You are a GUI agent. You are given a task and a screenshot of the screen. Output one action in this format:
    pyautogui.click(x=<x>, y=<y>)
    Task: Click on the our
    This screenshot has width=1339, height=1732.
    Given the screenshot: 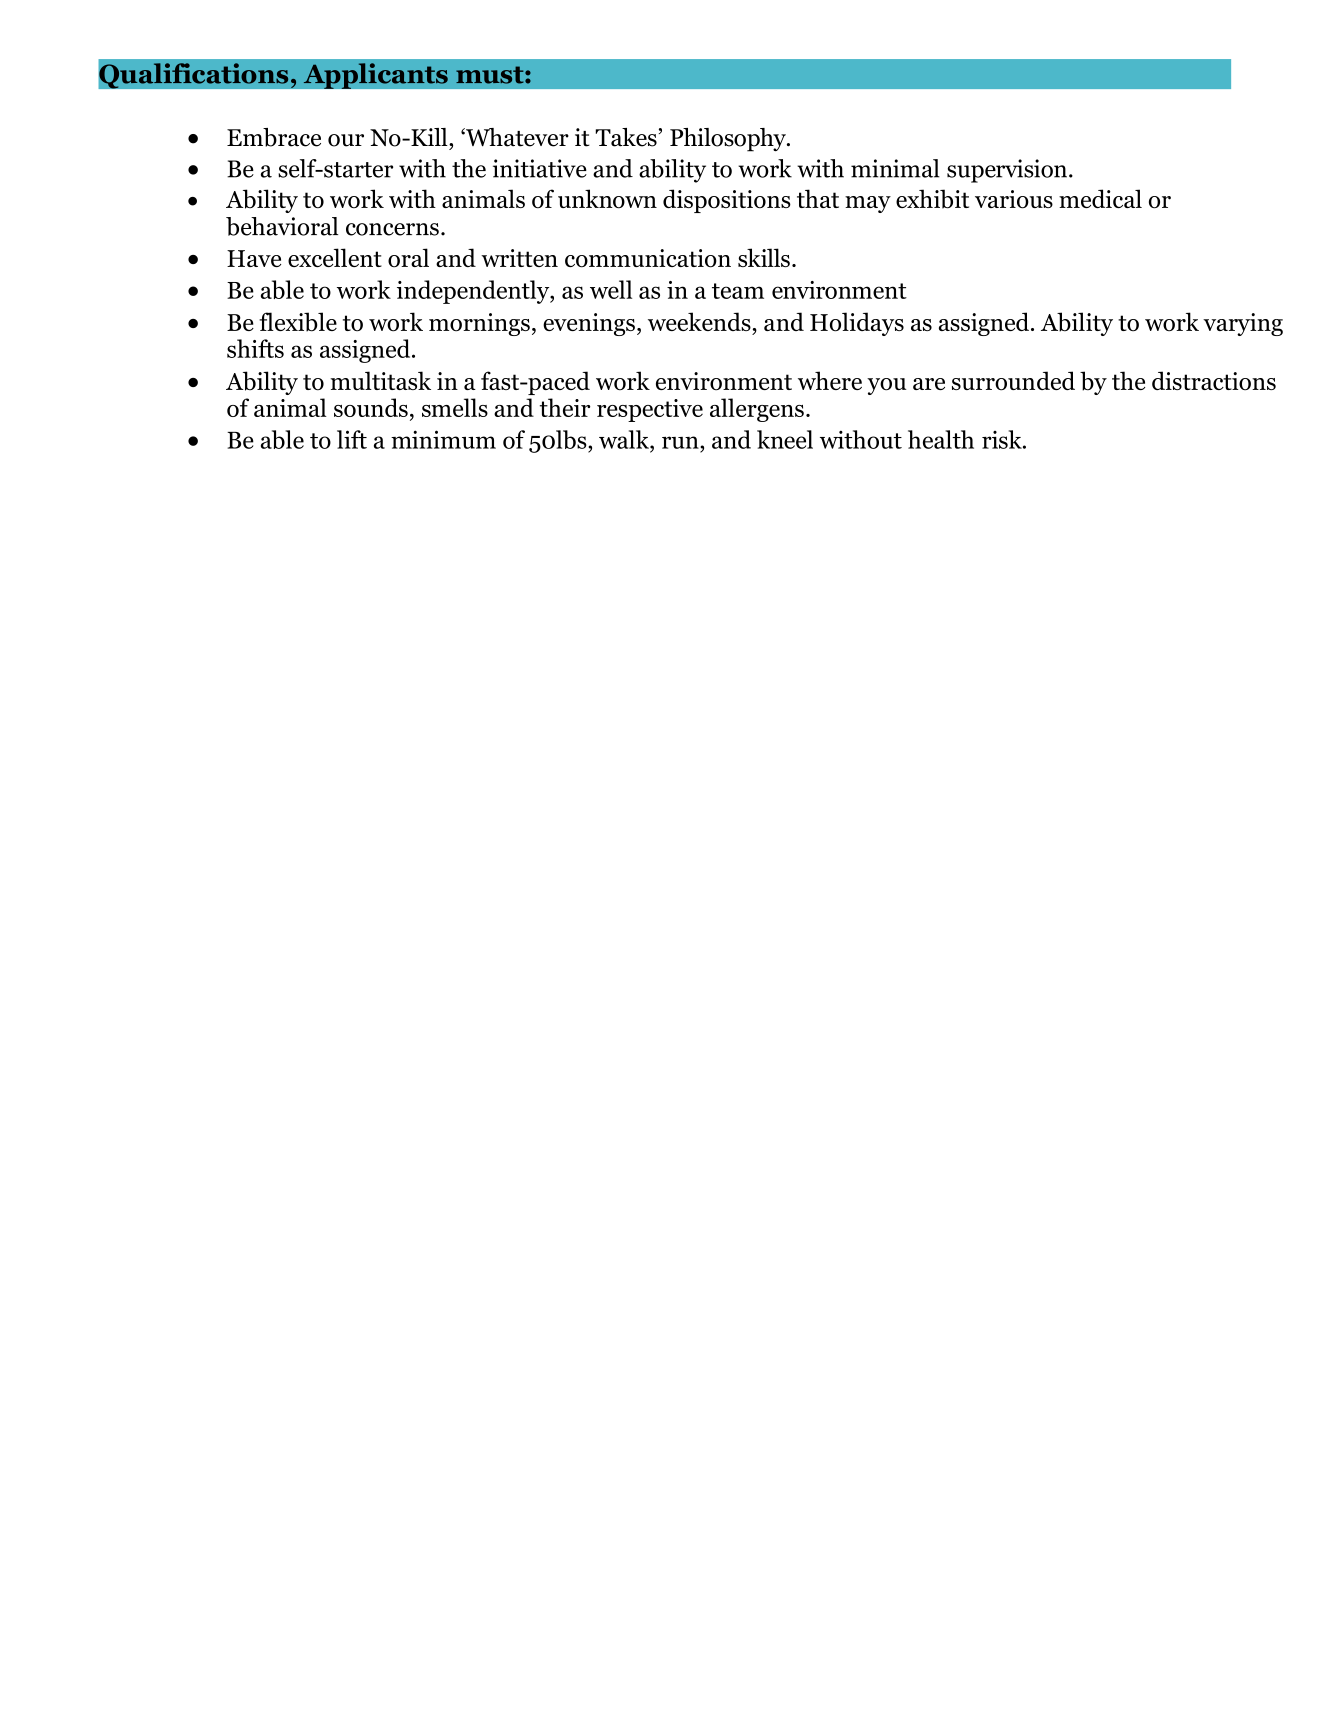 What is the action you would take?
    pyautogui.click(x=346, y=140)
